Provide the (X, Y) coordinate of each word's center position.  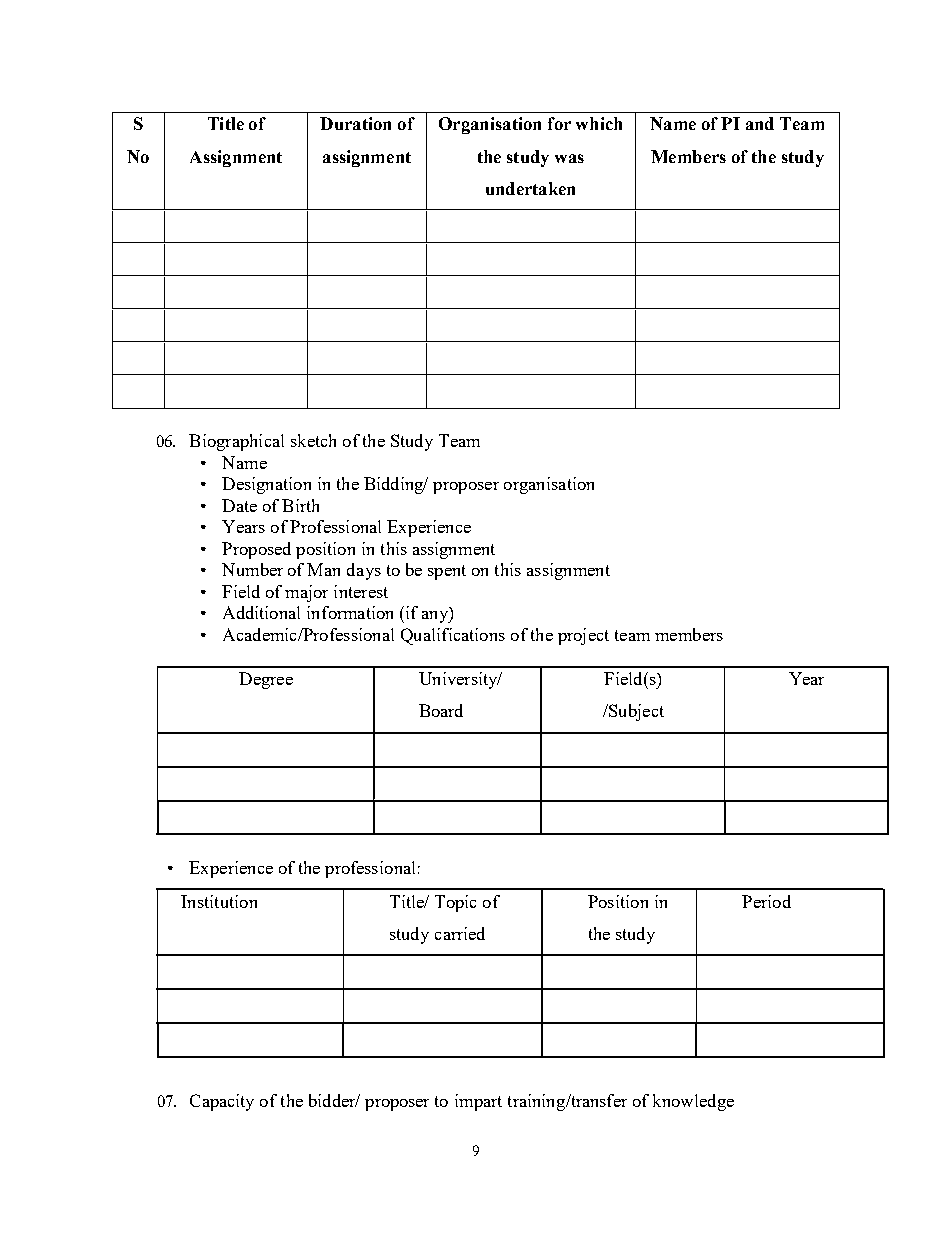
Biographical (236, 442)
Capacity (222, 1102)
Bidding (395, 485)
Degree (266, 680)
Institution (219, 901)
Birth (300, 505)
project (583, 636)
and (760, 123)
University (459, 680)
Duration (355, 123)
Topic (455, 903)
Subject (635, 712)
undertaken (530, 188)
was (569, 158)
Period (766, 901)
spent (447, 572)
